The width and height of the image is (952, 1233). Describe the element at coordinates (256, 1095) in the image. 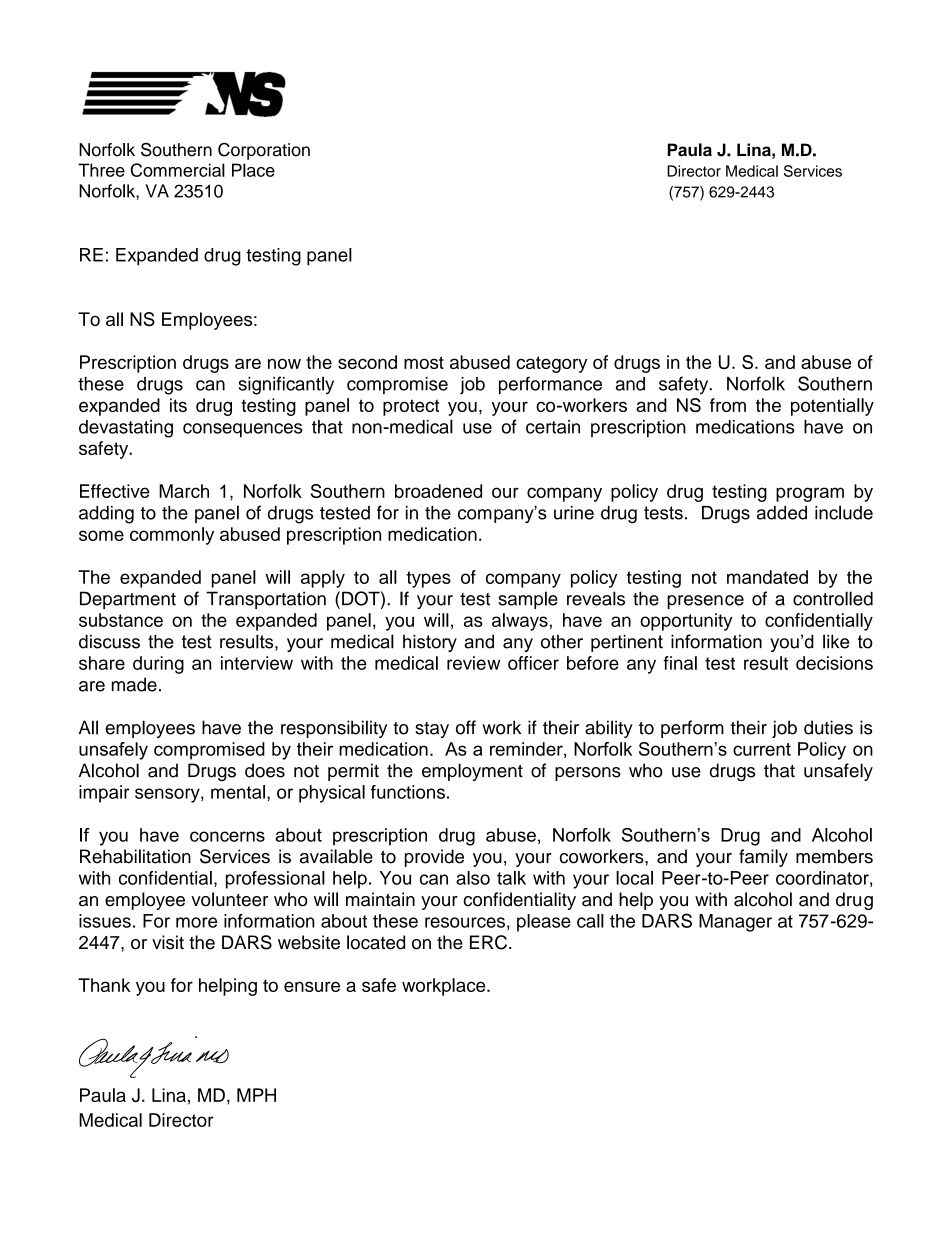

I see `MPH` at that location.
